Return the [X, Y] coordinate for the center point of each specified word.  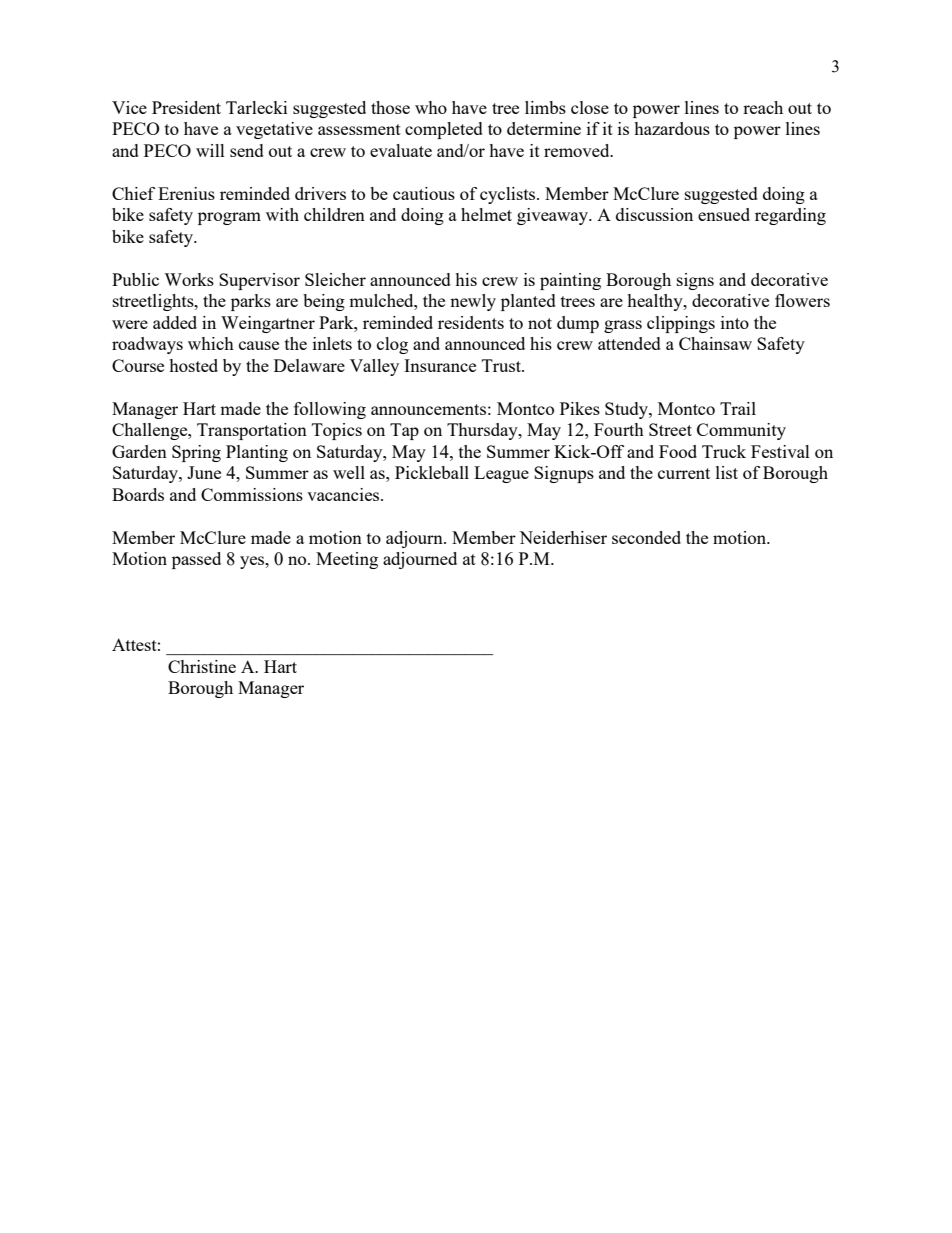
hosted [193, 365]
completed [444, 130]
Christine [202, 666]
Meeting [347, 560]
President [186, 107]
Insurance [440, 365]
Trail [738, 408]
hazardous [672, 128]
